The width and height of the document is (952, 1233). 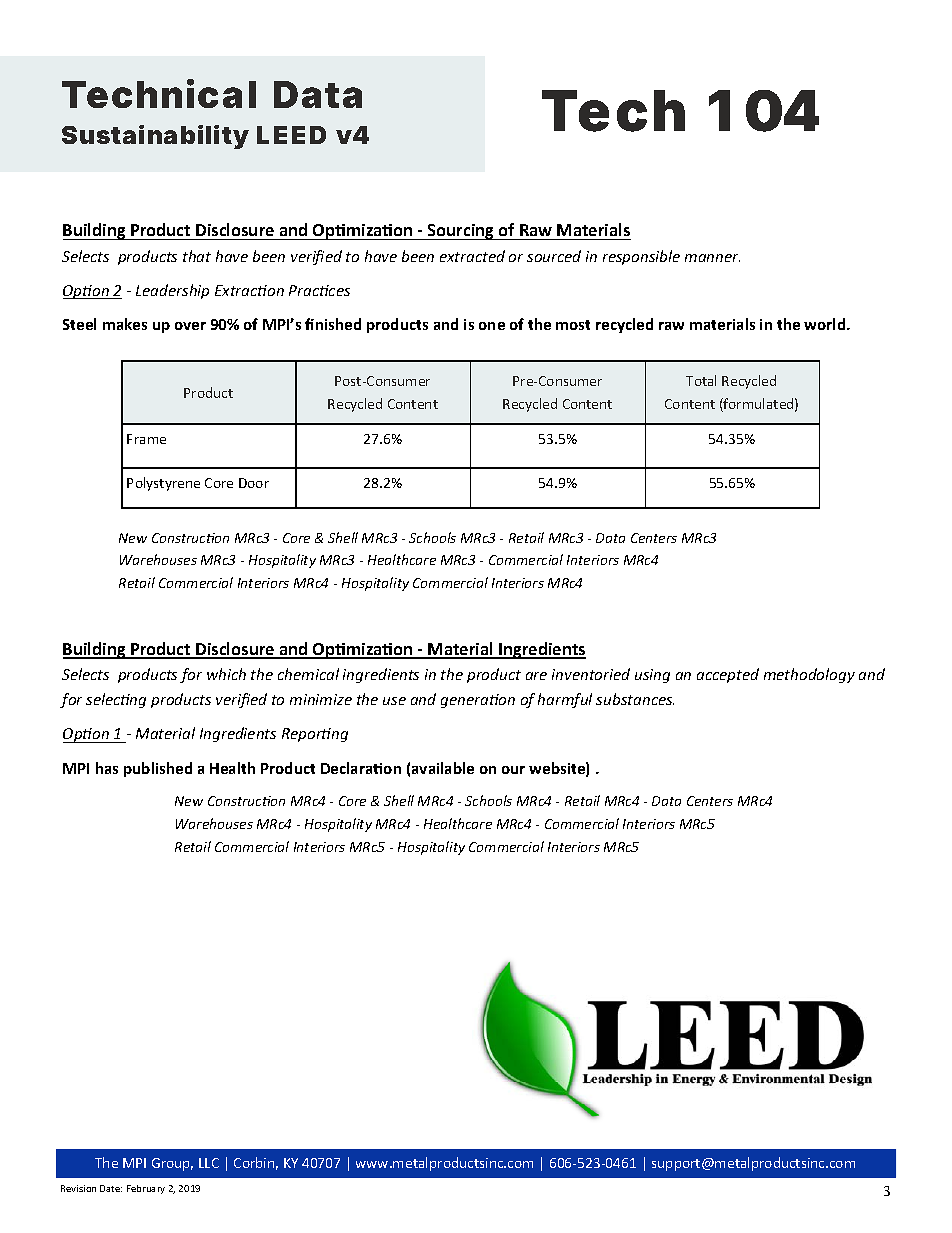 I want to click on substances, so click(x=635, y=699).
